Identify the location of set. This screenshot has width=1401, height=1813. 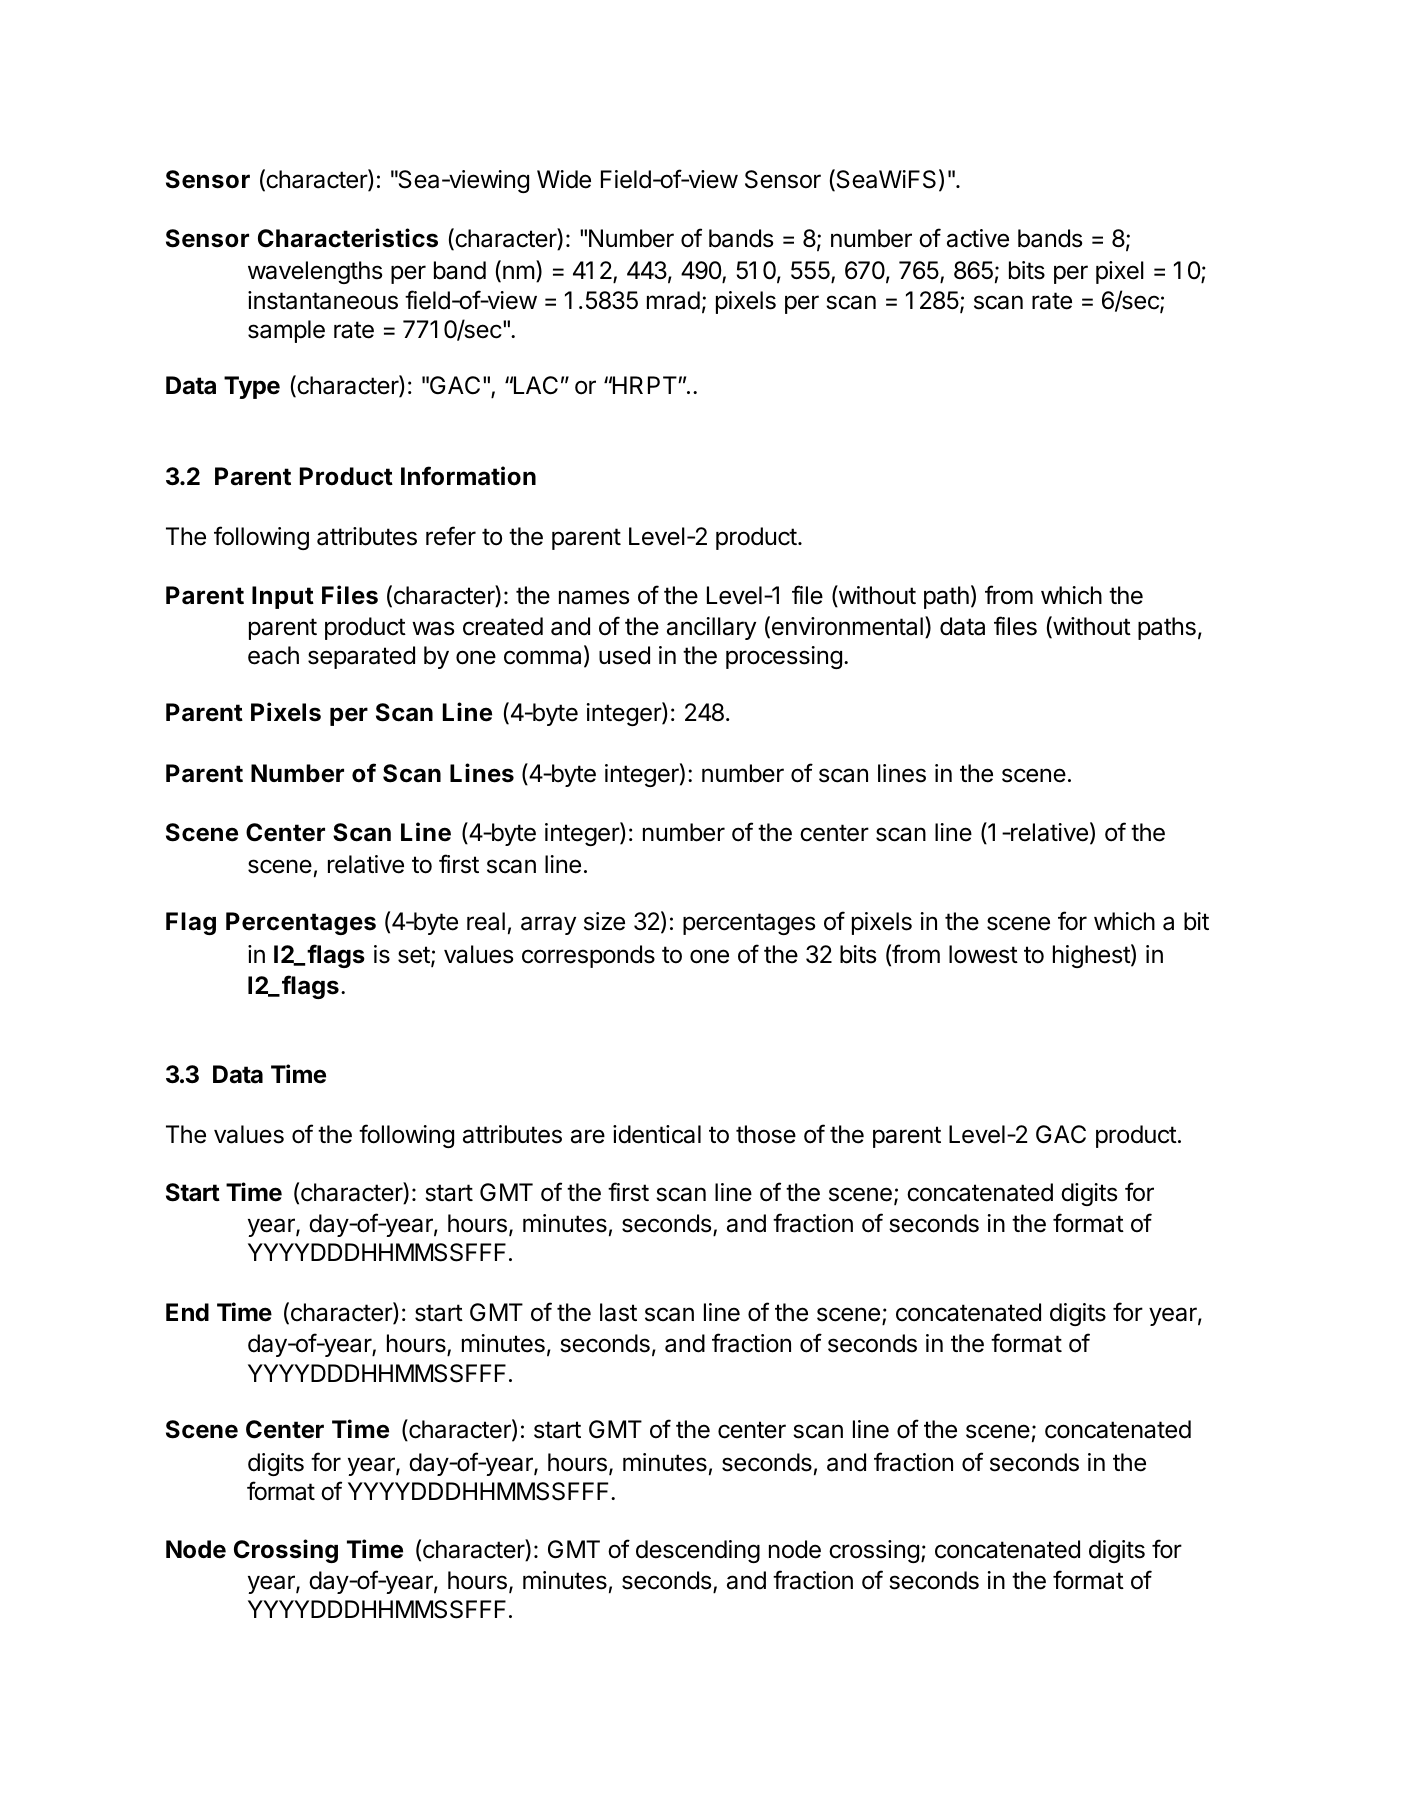
(415, 956).
